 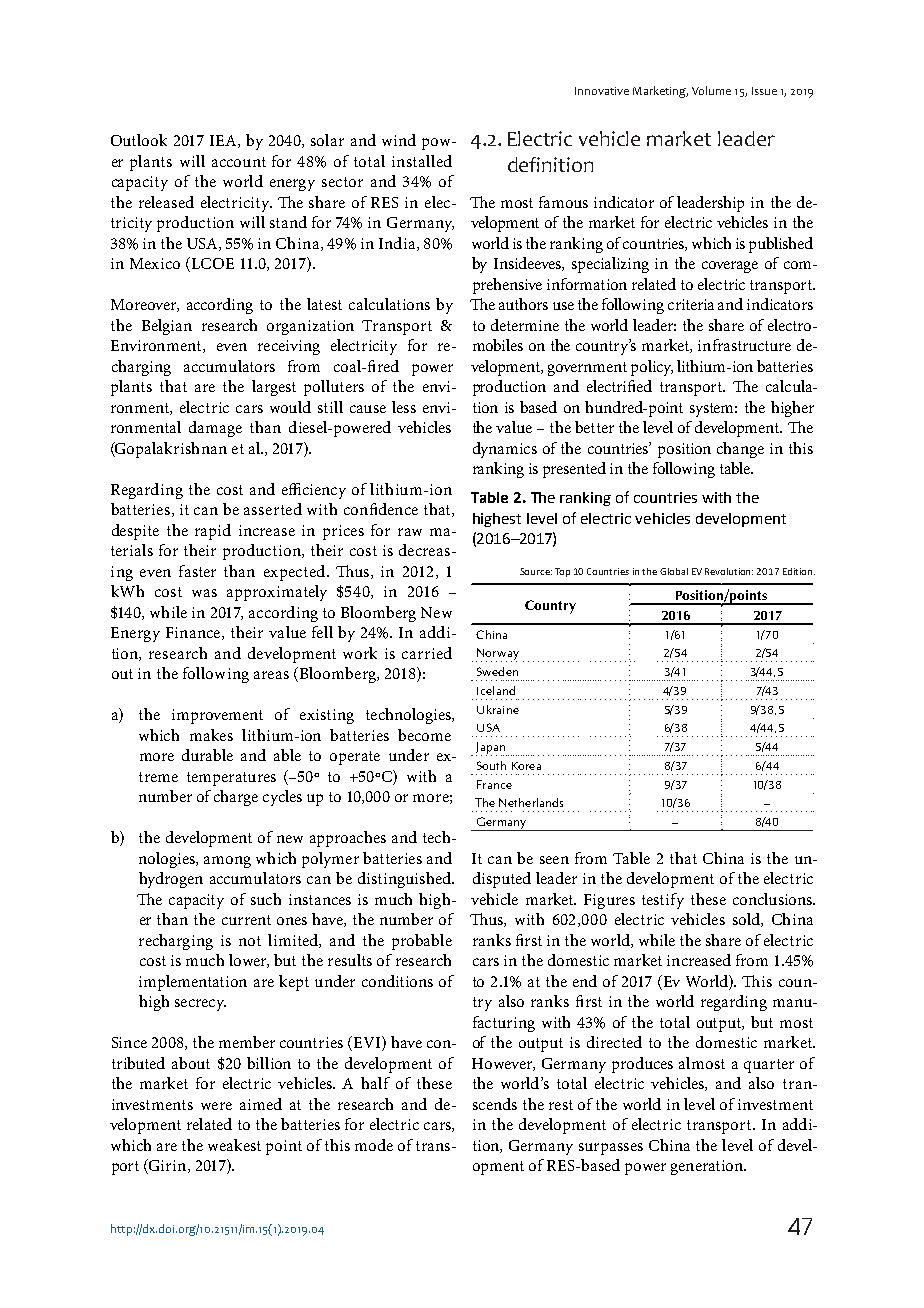 I want to click on weakest, so click(x=234, y=1145).
